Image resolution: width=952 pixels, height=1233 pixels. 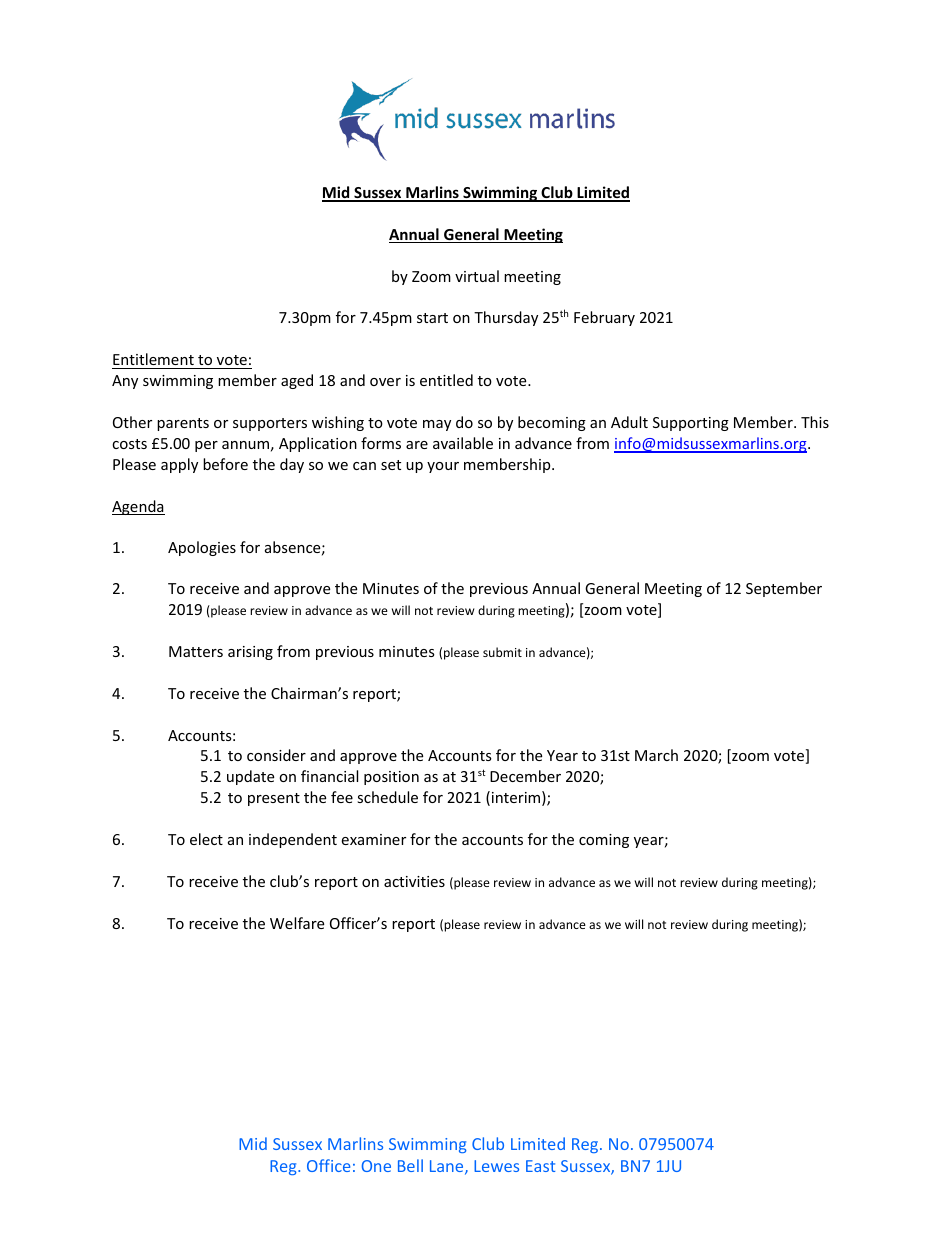 What do you see at coordinates (376, 1166) in the image?
I see `One` at bounding box center [376, 1166].
